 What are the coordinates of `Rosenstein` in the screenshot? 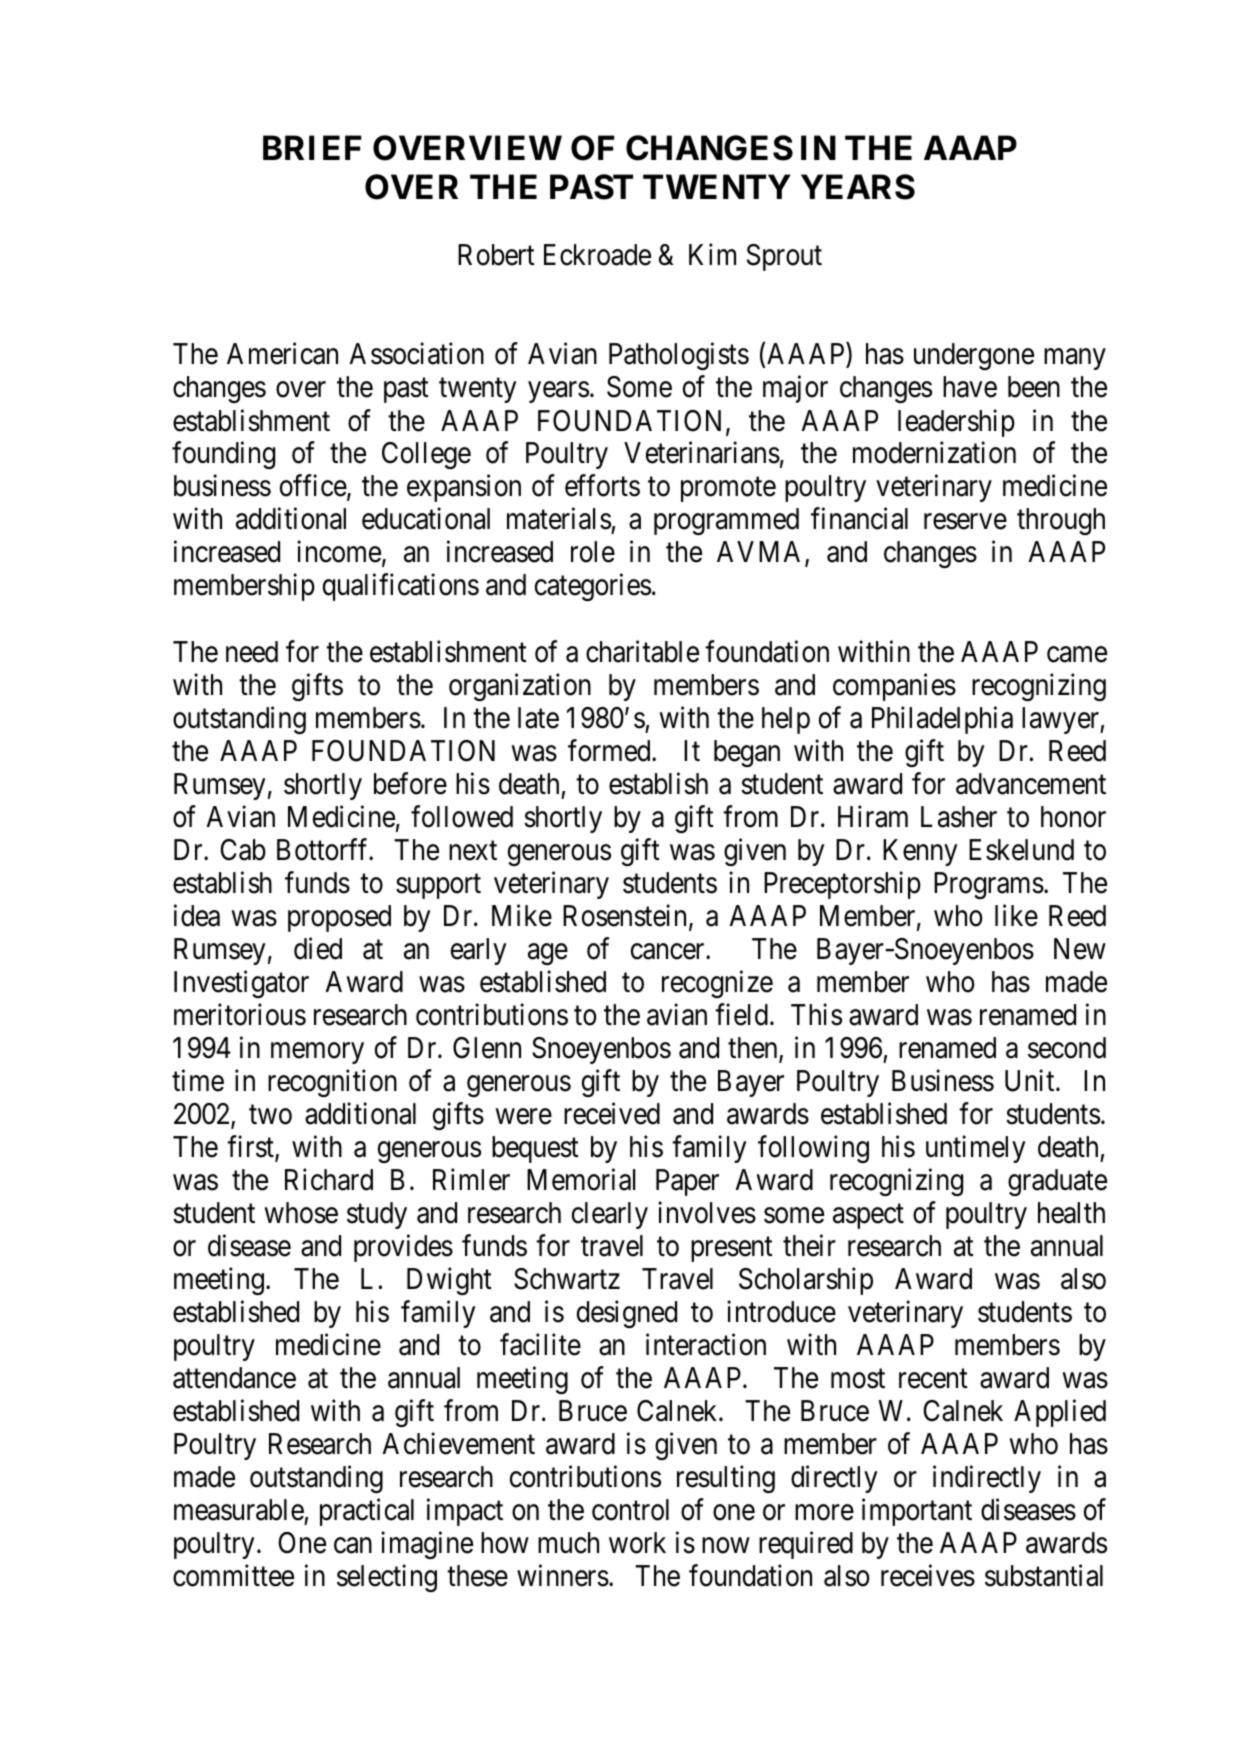 It's located at (626, 916).
